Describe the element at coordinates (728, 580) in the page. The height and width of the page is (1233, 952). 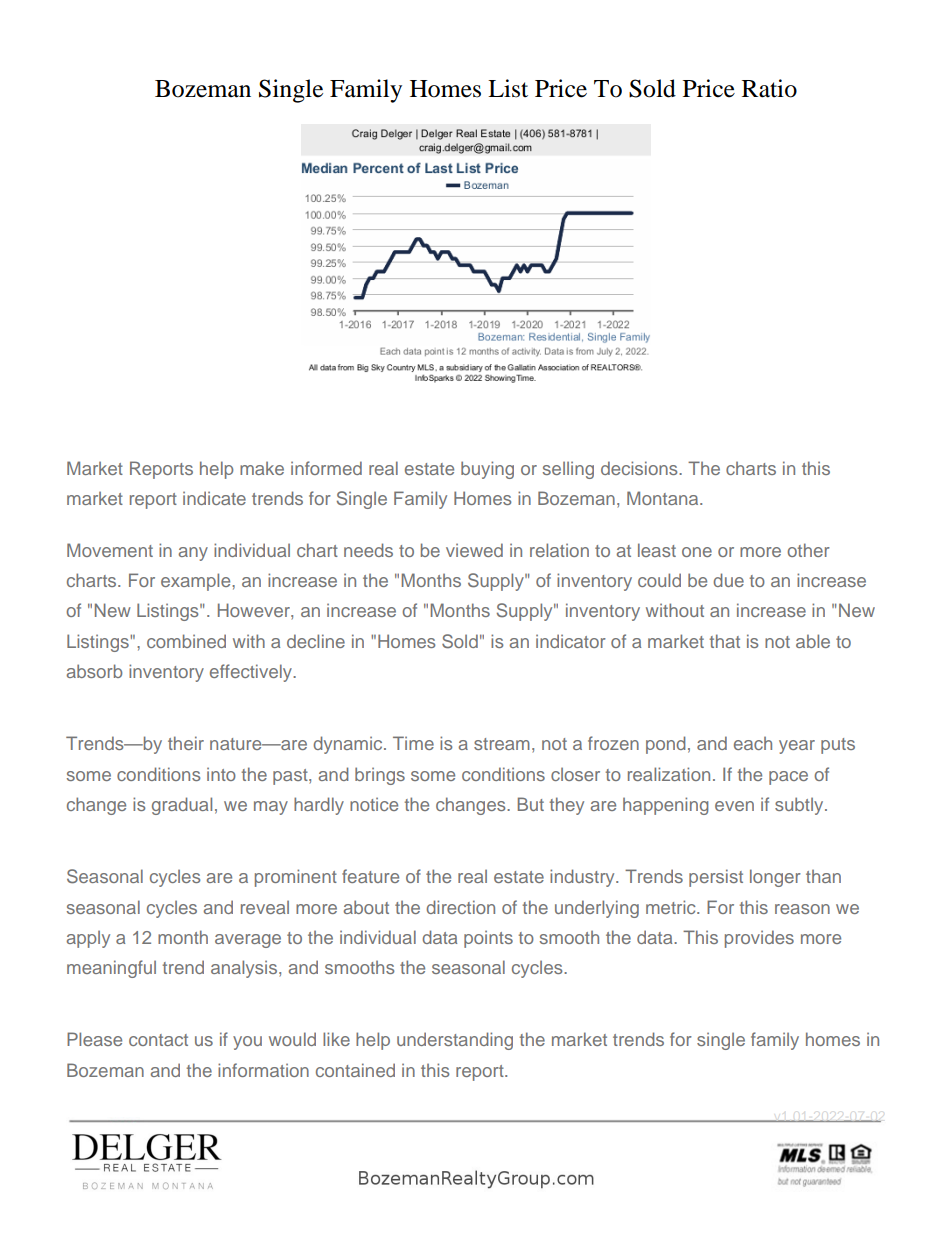
I see `due` at that location.
